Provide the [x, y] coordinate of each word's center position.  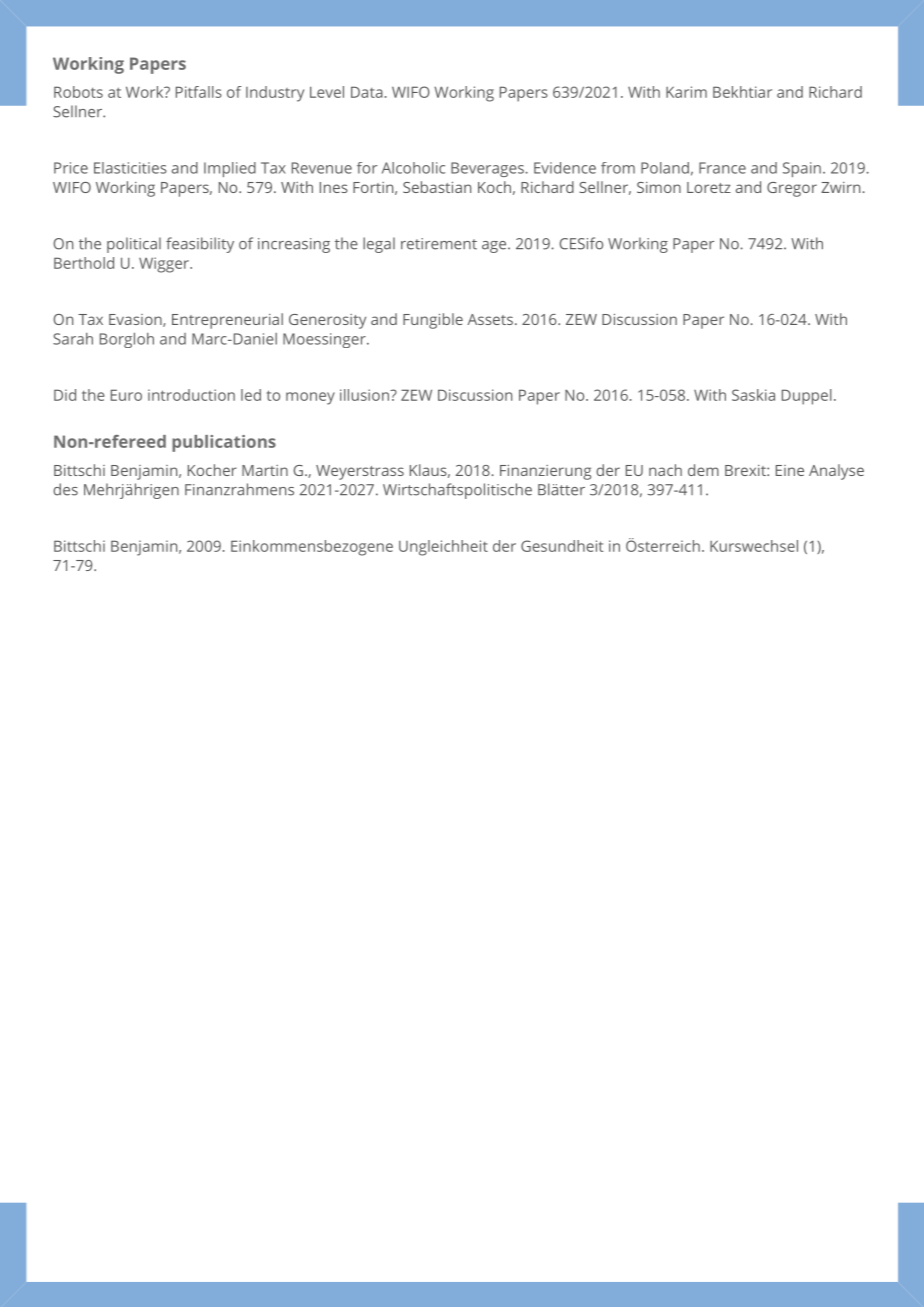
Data [367, 92]
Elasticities [130, 168]
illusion [365, 395]
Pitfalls [199, 92]
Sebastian [437, 187]
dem [703, 470]
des [65, 489]
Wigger [165, 265]
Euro [126, 395]
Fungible [433, 321]
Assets [490, 319]
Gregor [792, 189]
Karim [686, 92]
